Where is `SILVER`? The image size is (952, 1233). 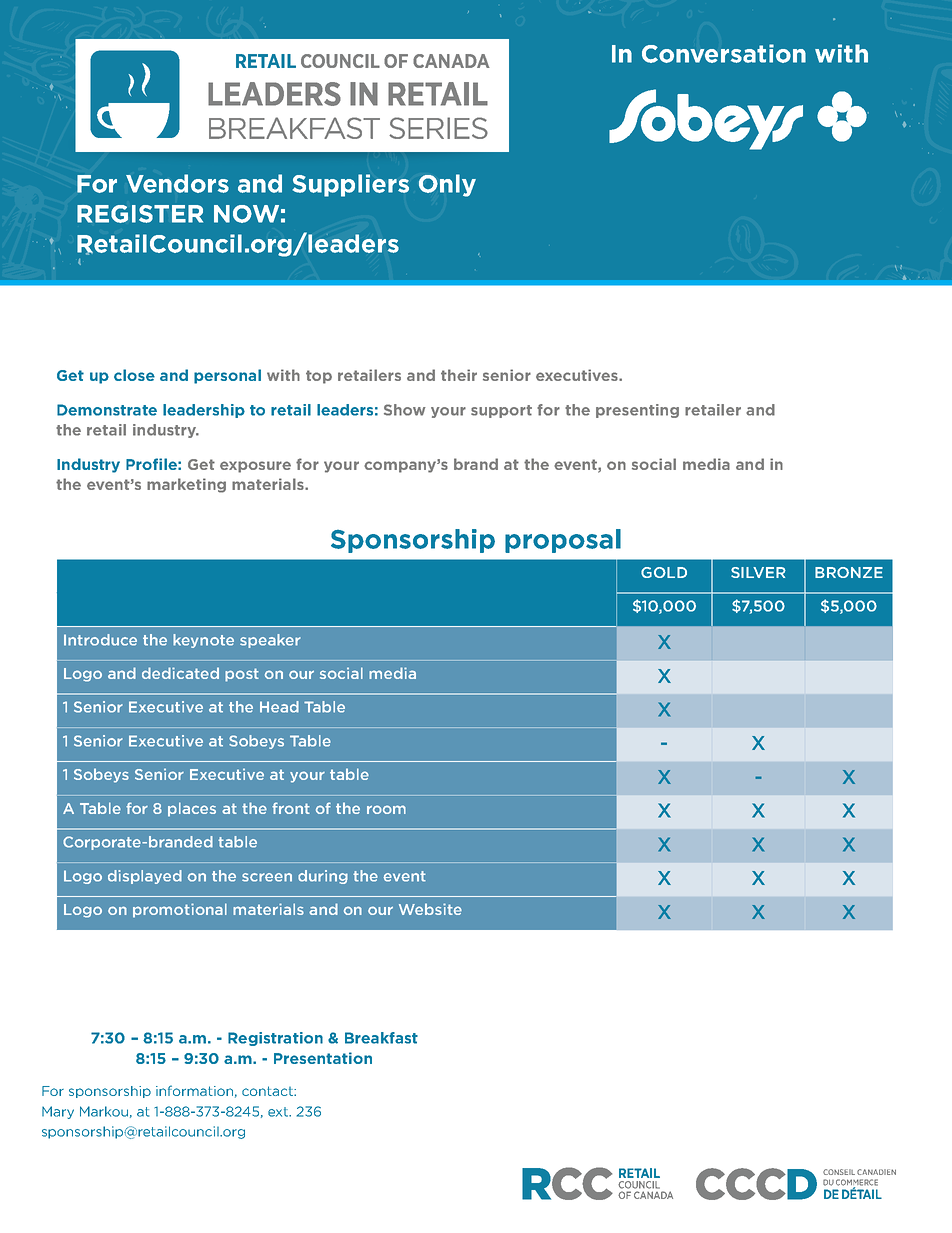
SILVER is located at coordinates (758, 572).
